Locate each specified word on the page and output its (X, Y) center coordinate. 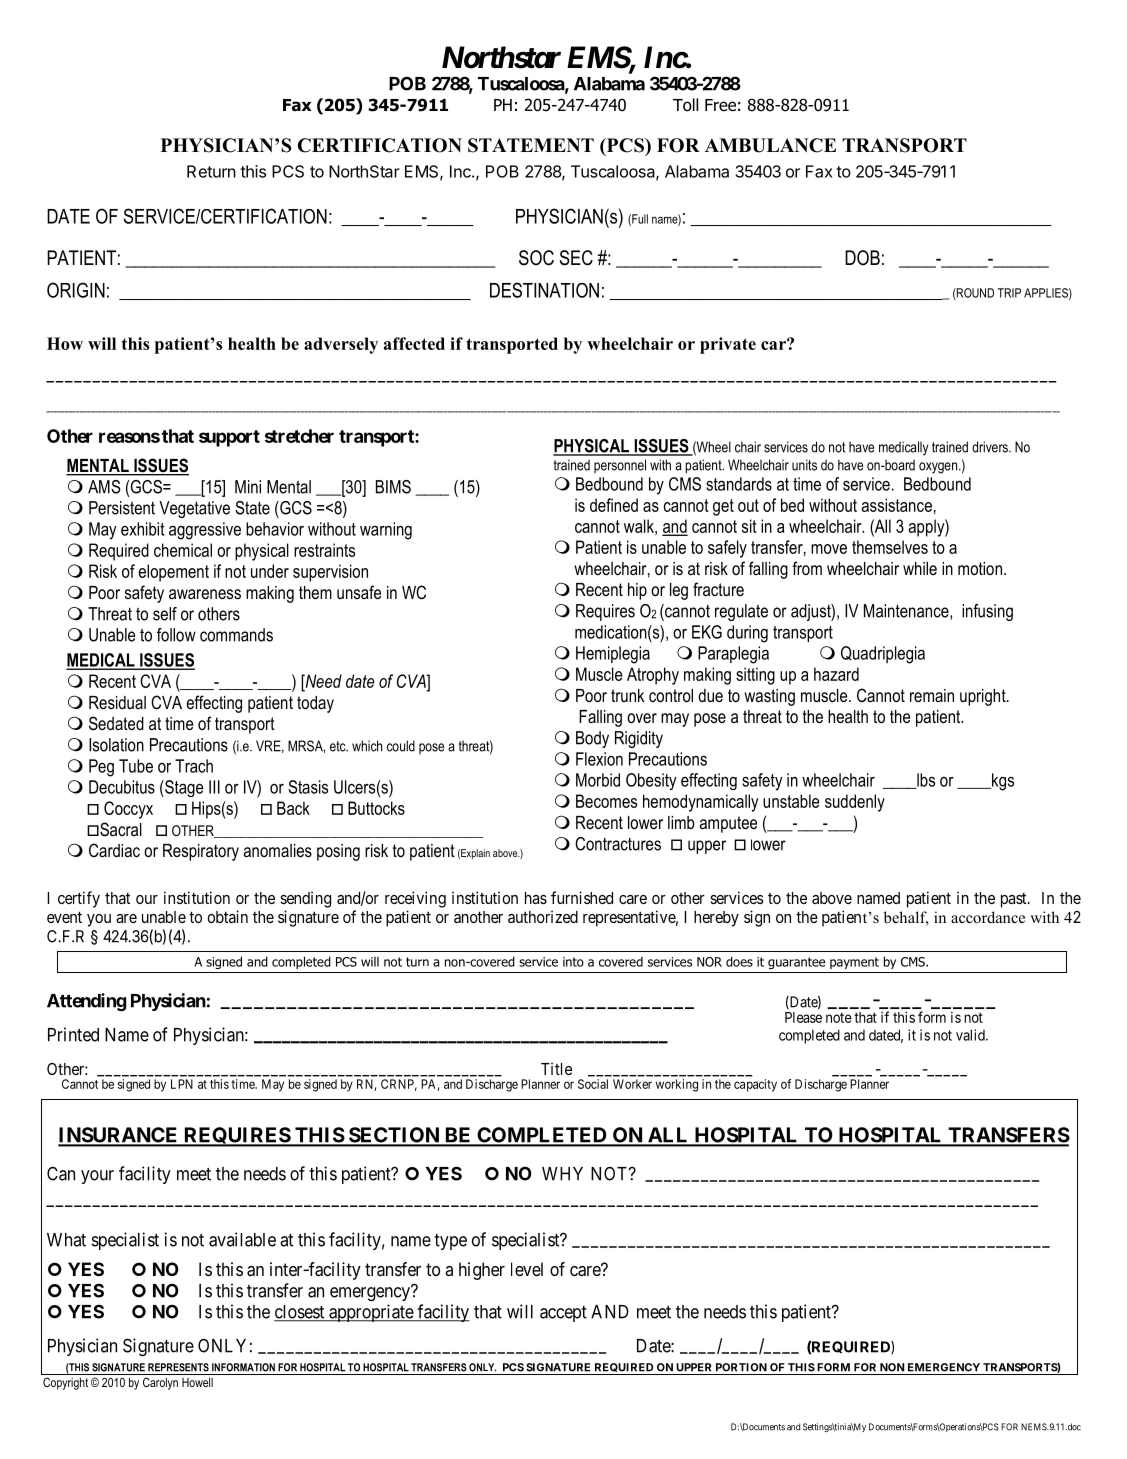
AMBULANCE (770, 145)
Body (592, 739)
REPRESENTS (178, 1367)
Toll (685, 105)
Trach (194, 766)
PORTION (741, 1367)
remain (932, 695)
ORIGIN (76, 290)
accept (563, 1314)
